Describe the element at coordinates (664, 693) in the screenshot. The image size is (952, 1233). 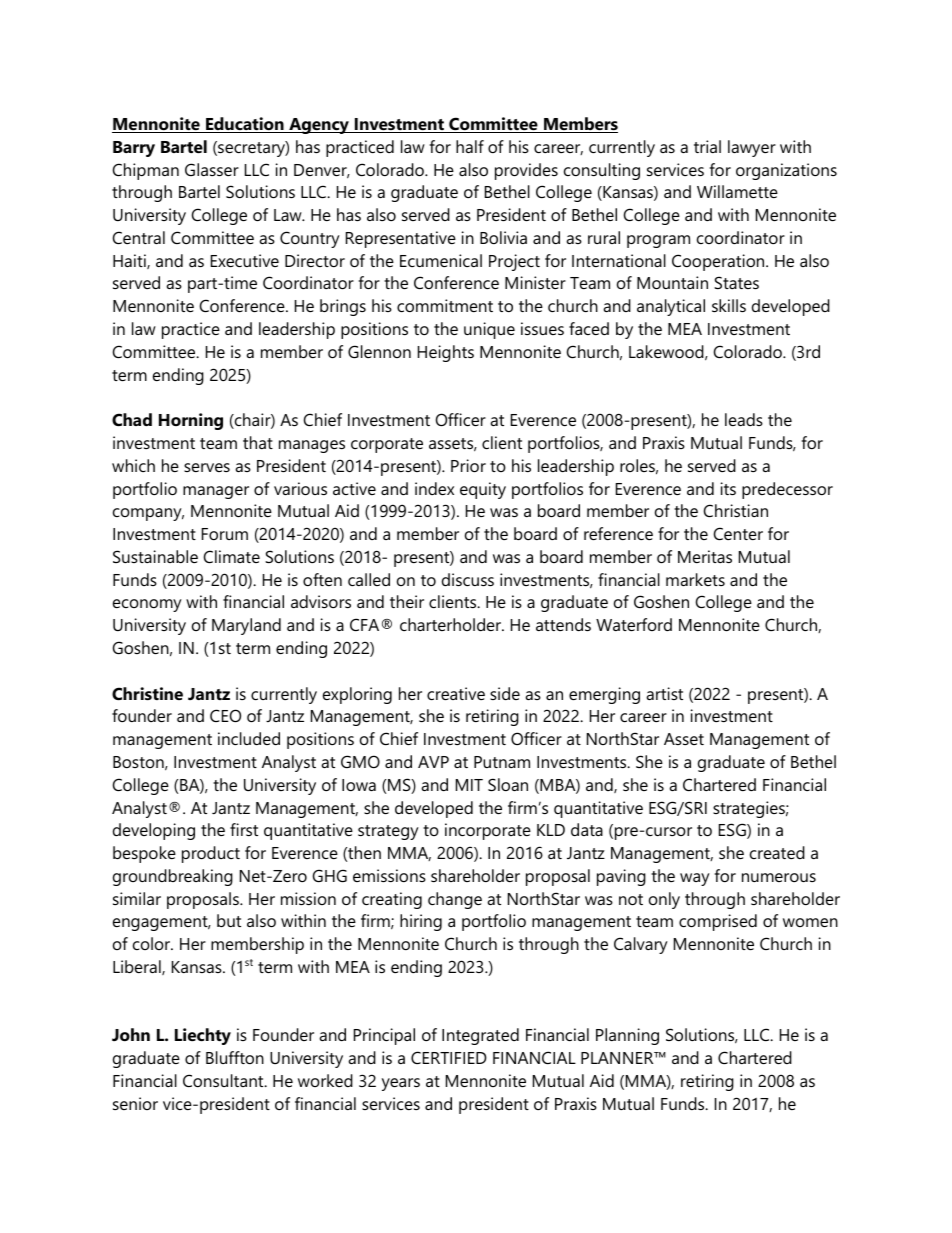
I see `artist` at that location.
